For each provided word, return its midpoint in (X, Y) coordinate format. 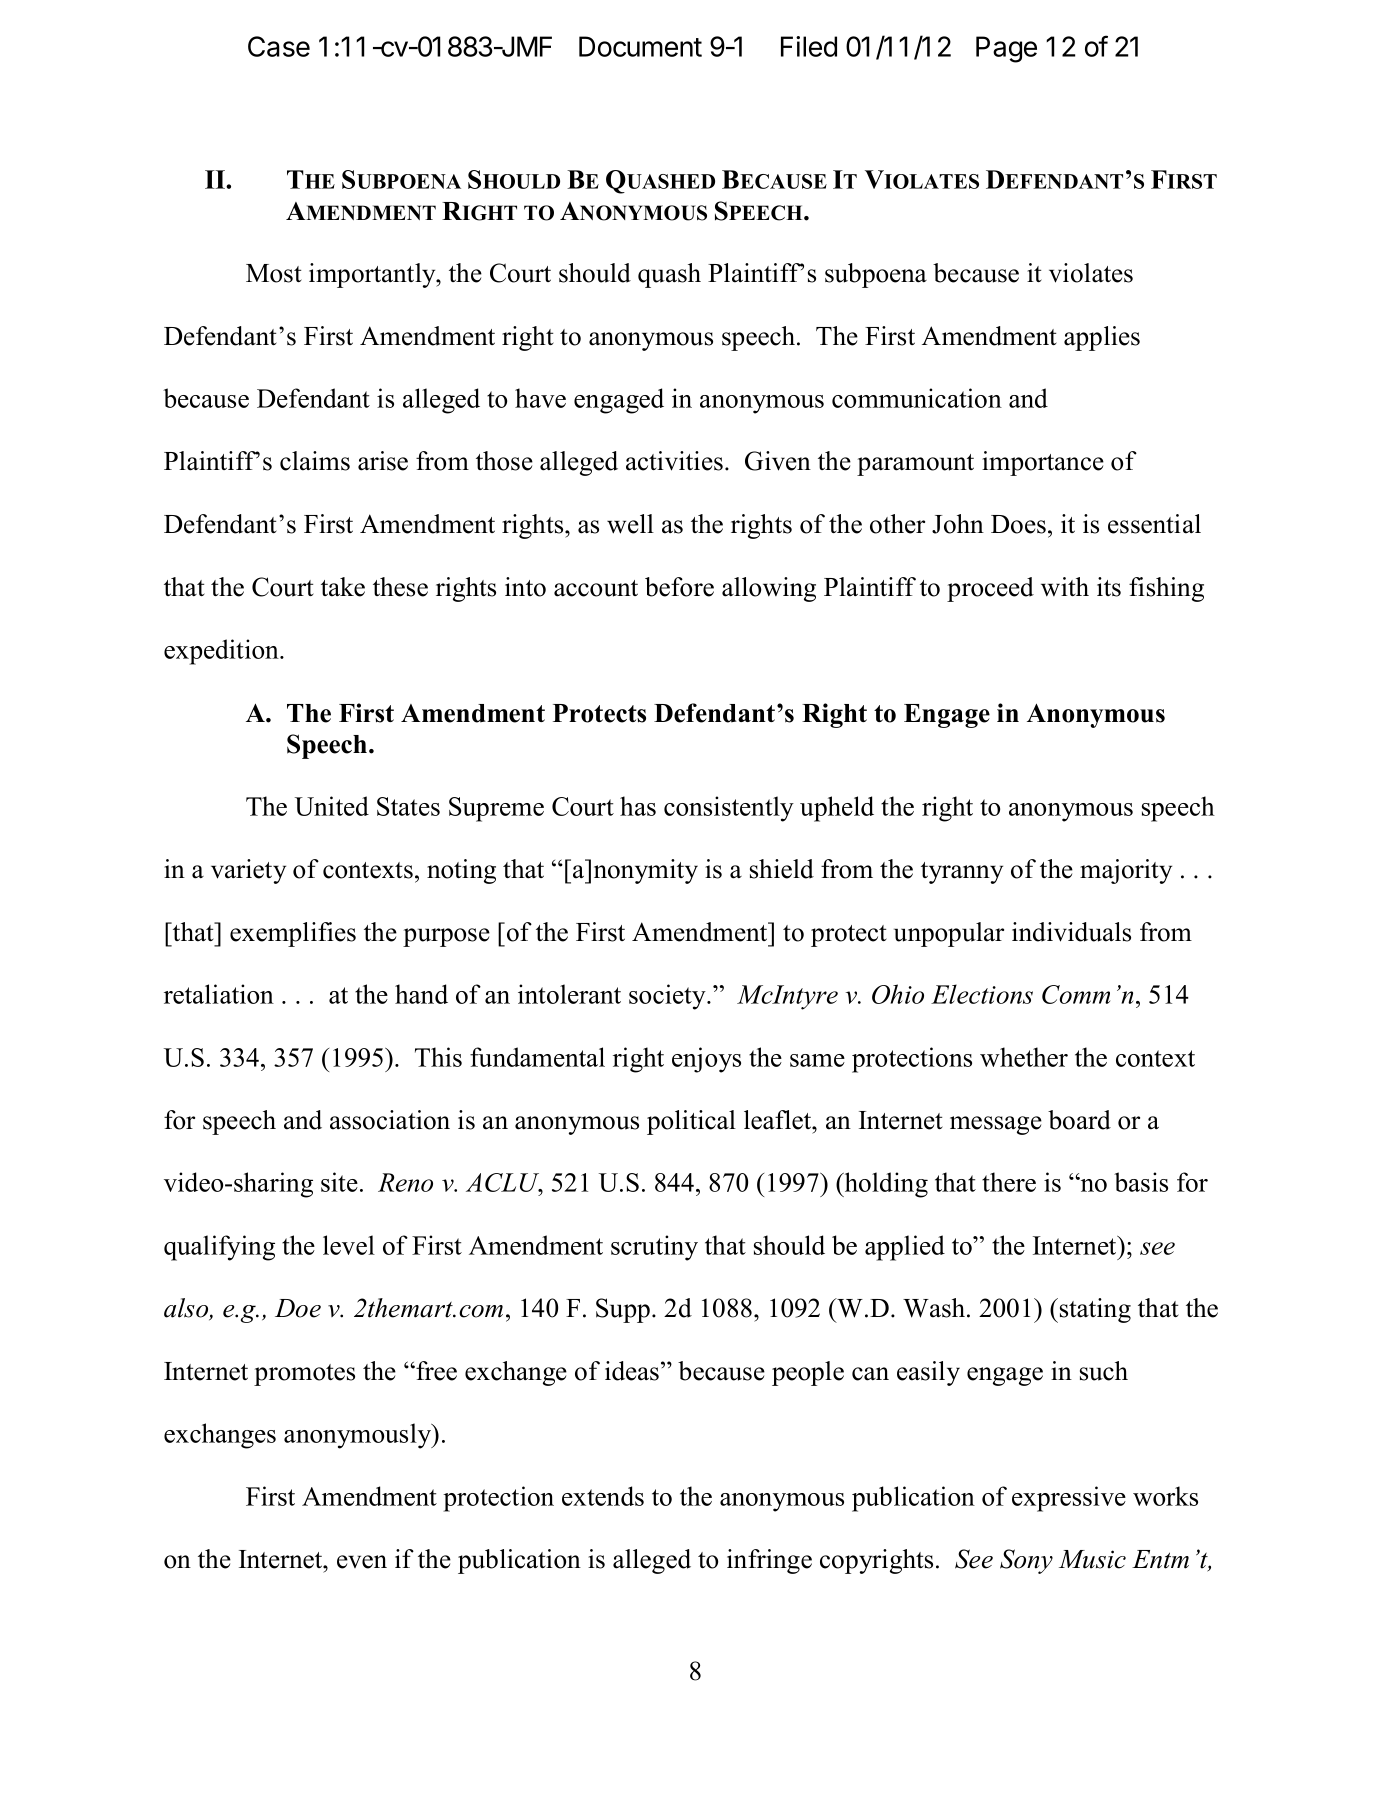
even (362, 1562)
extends (603, 1496)
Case (279, 46)
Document (640, 46)
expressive (1069, 1499)
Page (1006, 49)
